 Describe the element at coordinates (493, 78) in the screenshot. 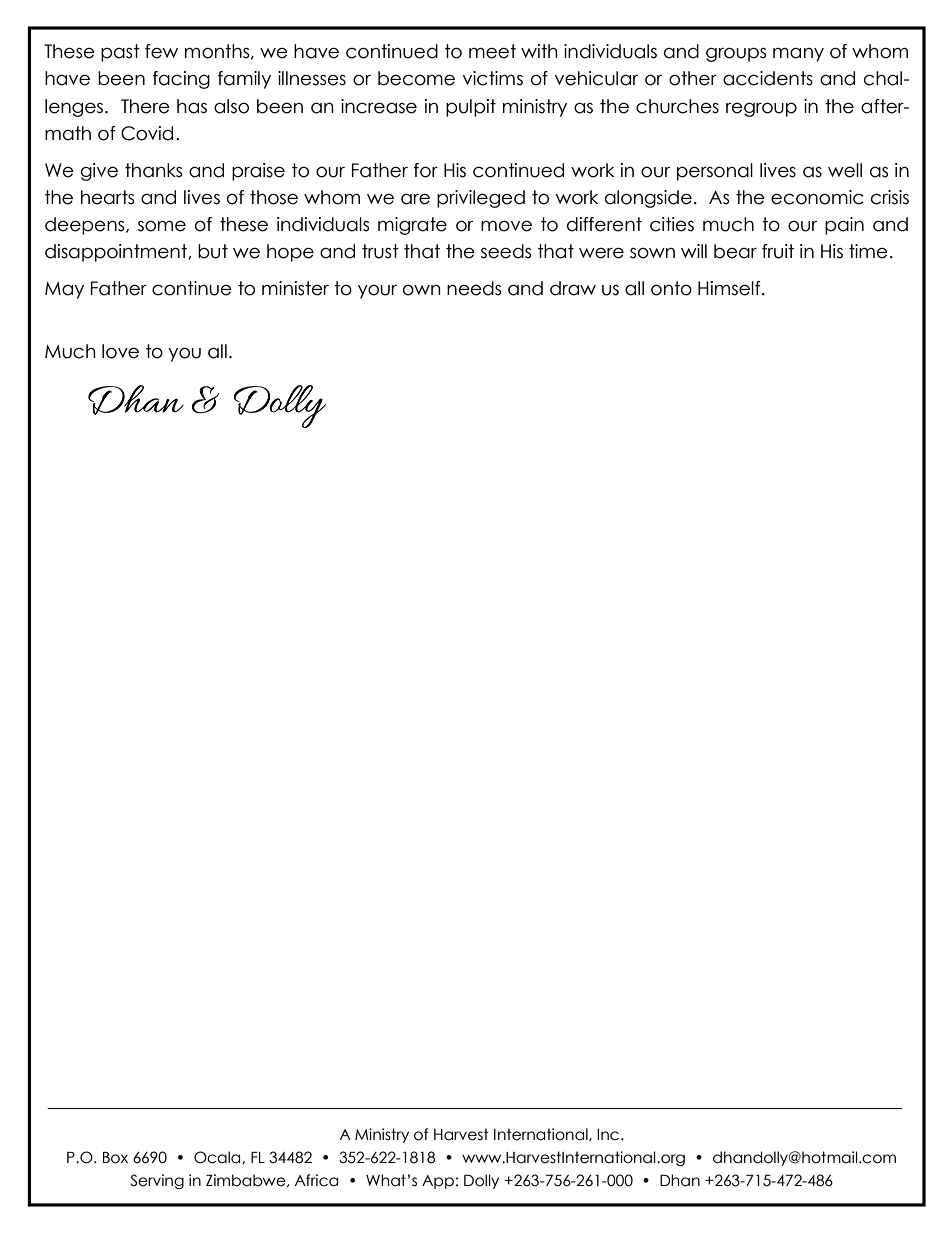

I see `victims` at that location.
